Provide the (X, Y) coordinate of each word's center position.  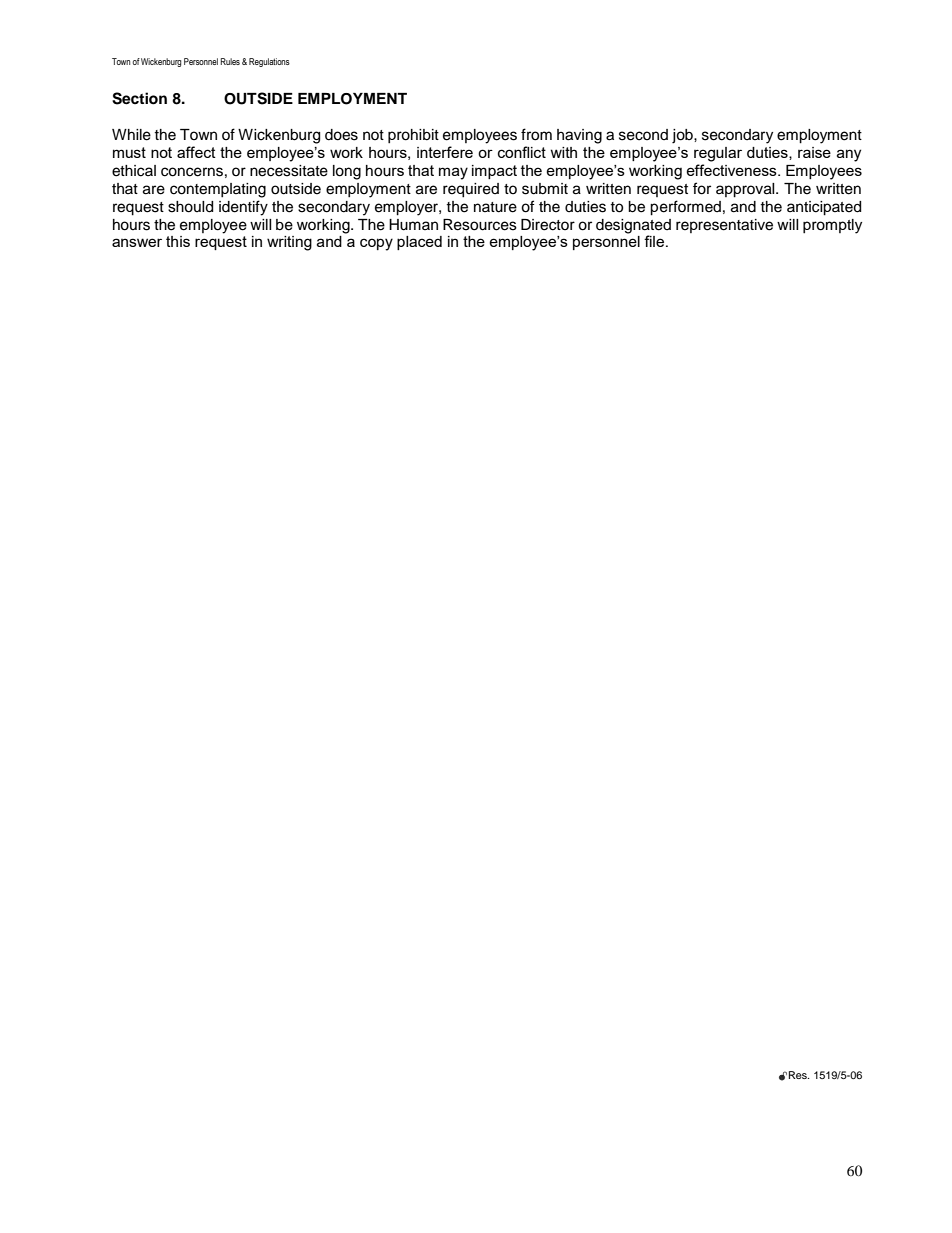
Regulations (269, 62)
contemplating (218, 190)
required (471, 190)
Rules (230, 61)
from (536, 134)
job (683, 136)
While (131, 135)
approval (746, 190)
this (178, 241)
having (579, 136)
